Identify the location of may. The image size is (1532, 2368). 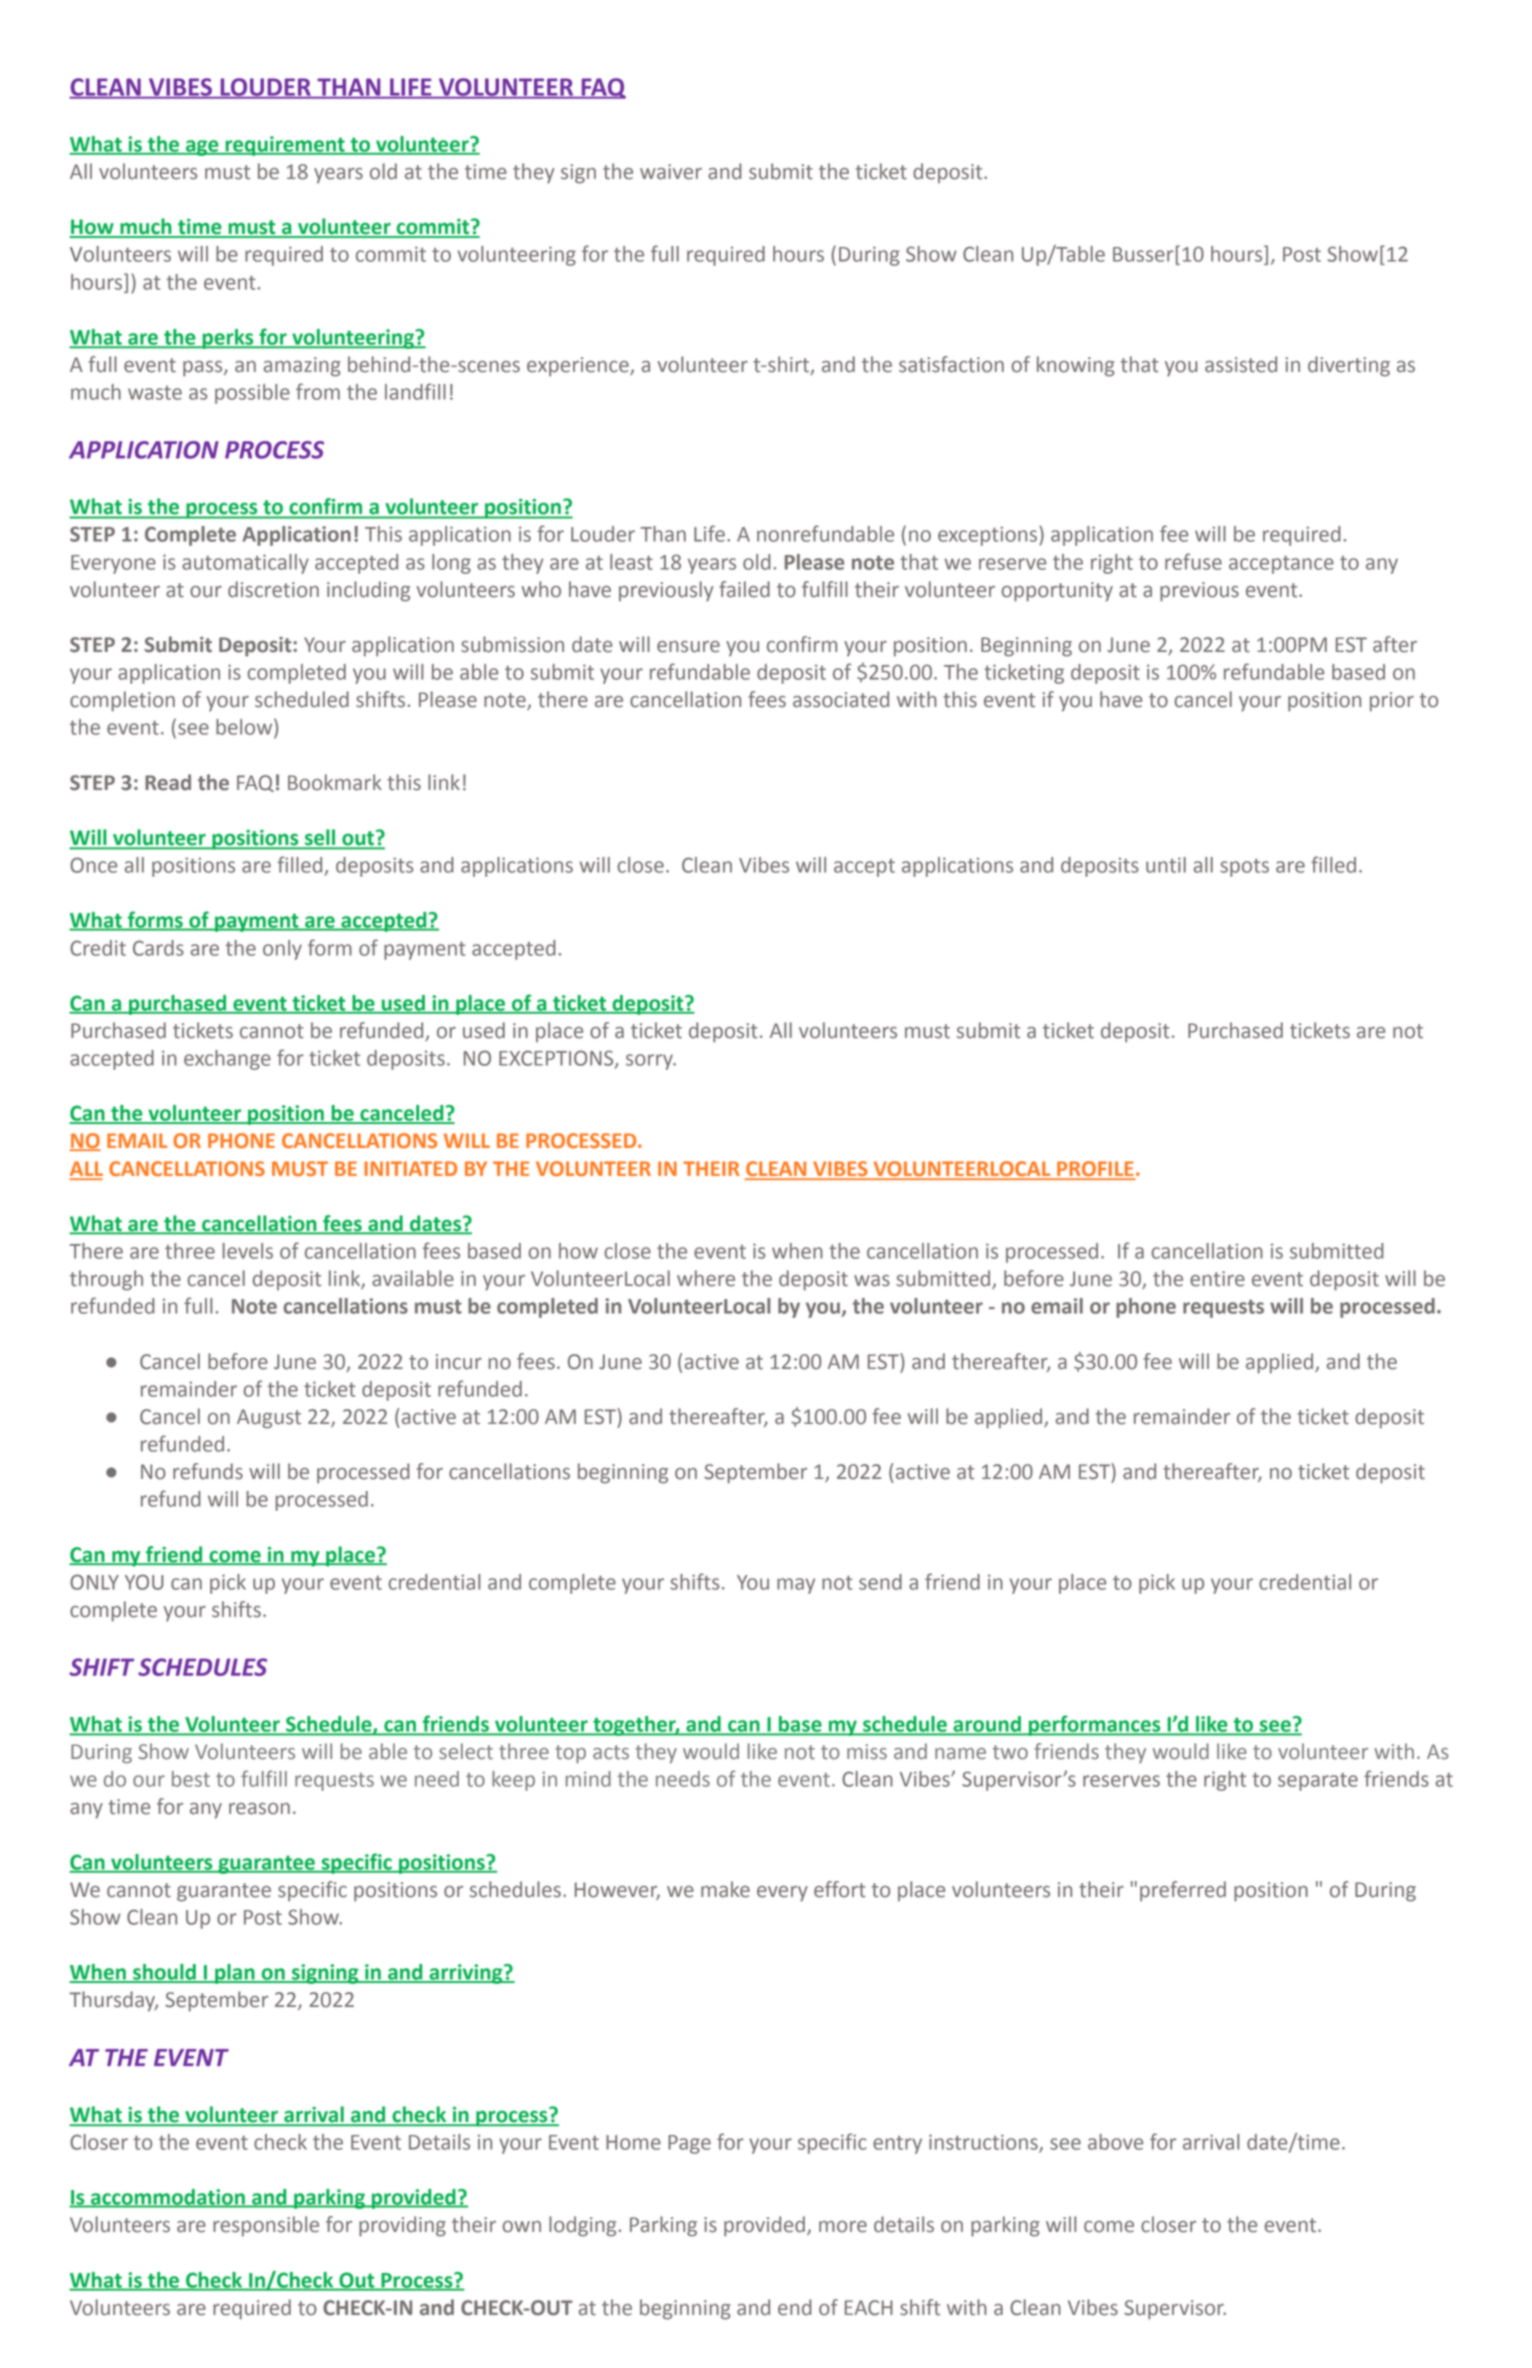
(796, 1586).
